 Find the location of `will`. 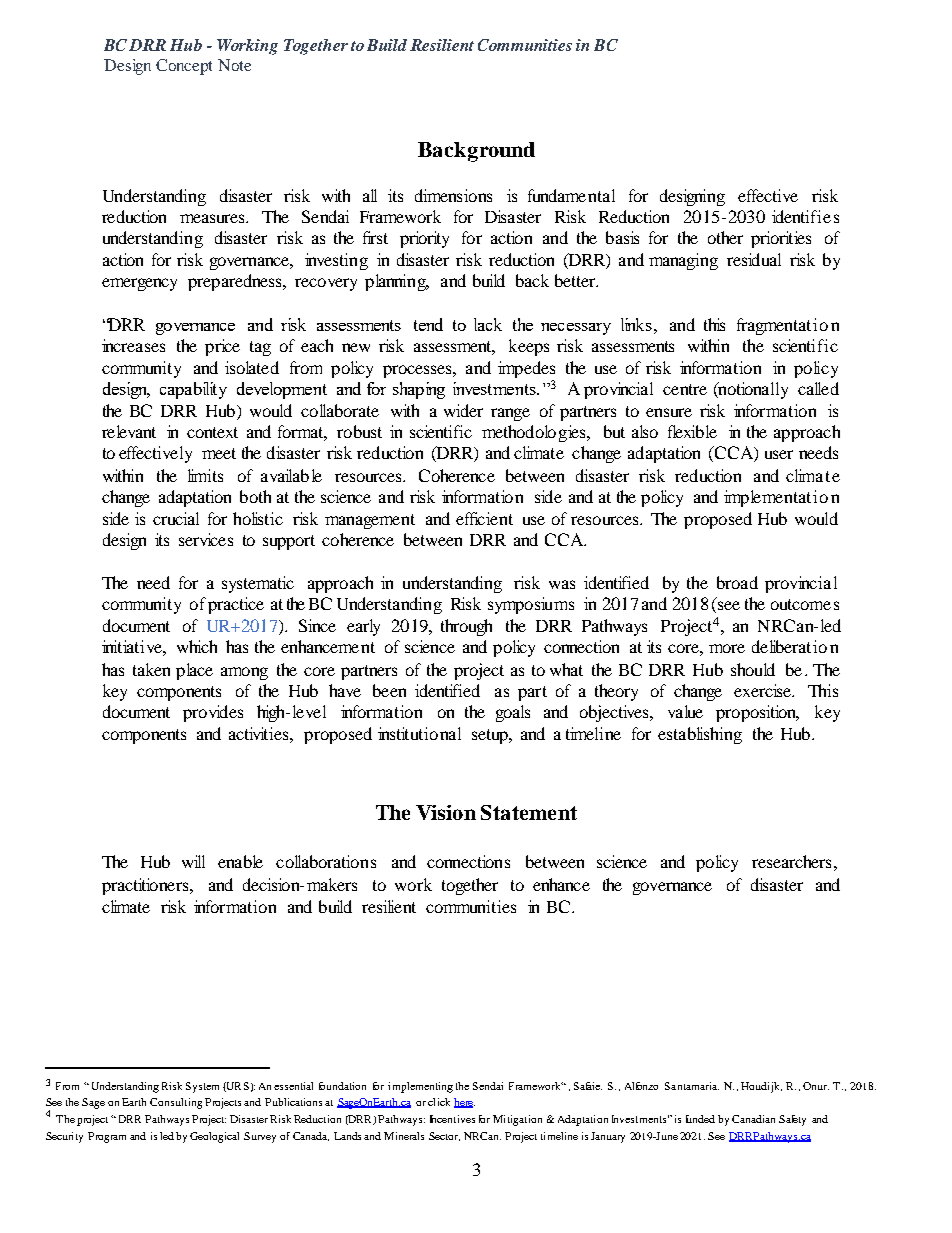

will is located at coordinates (193, 861).
